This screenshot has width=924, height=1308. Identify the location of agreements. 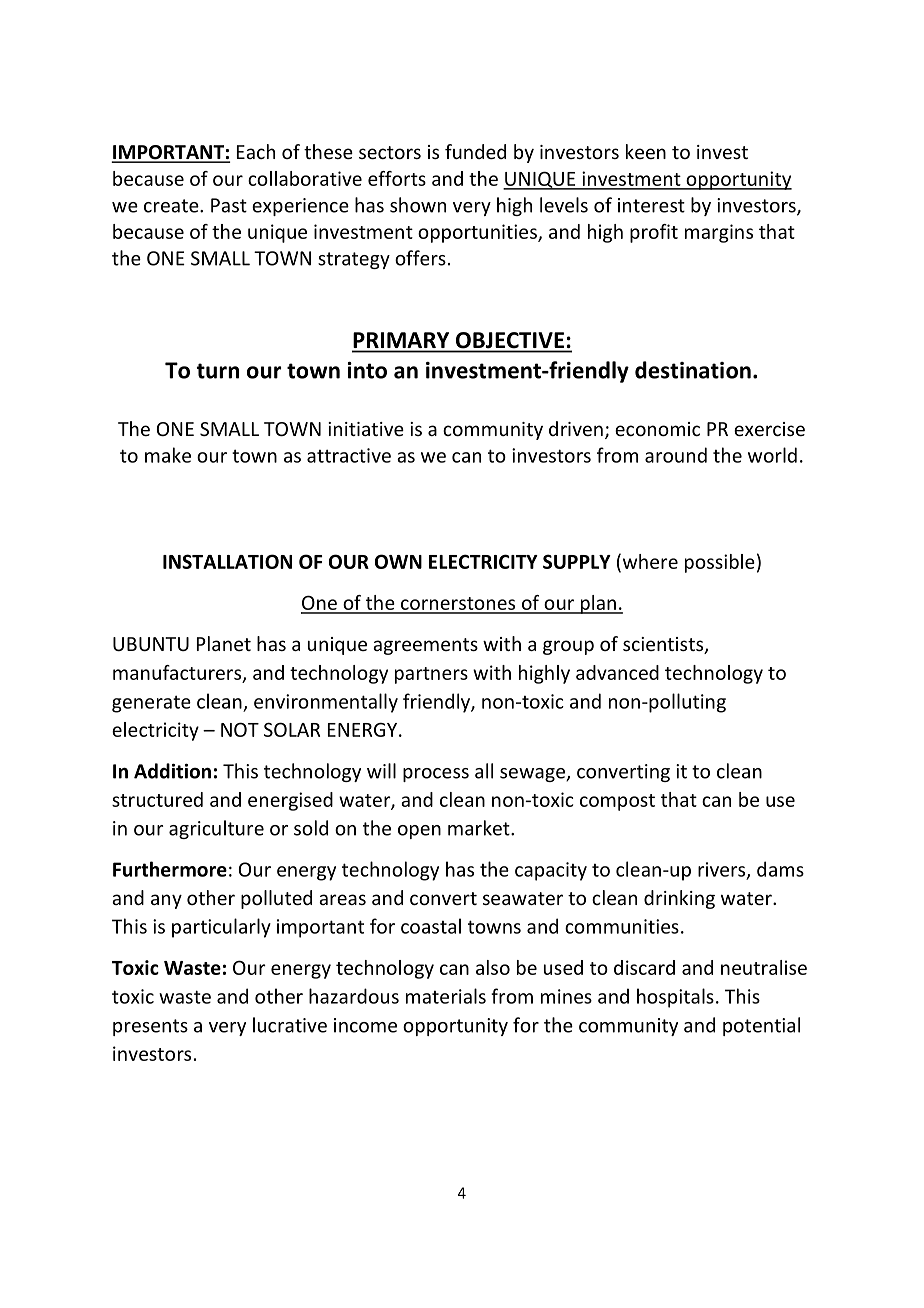
(425, 646).
